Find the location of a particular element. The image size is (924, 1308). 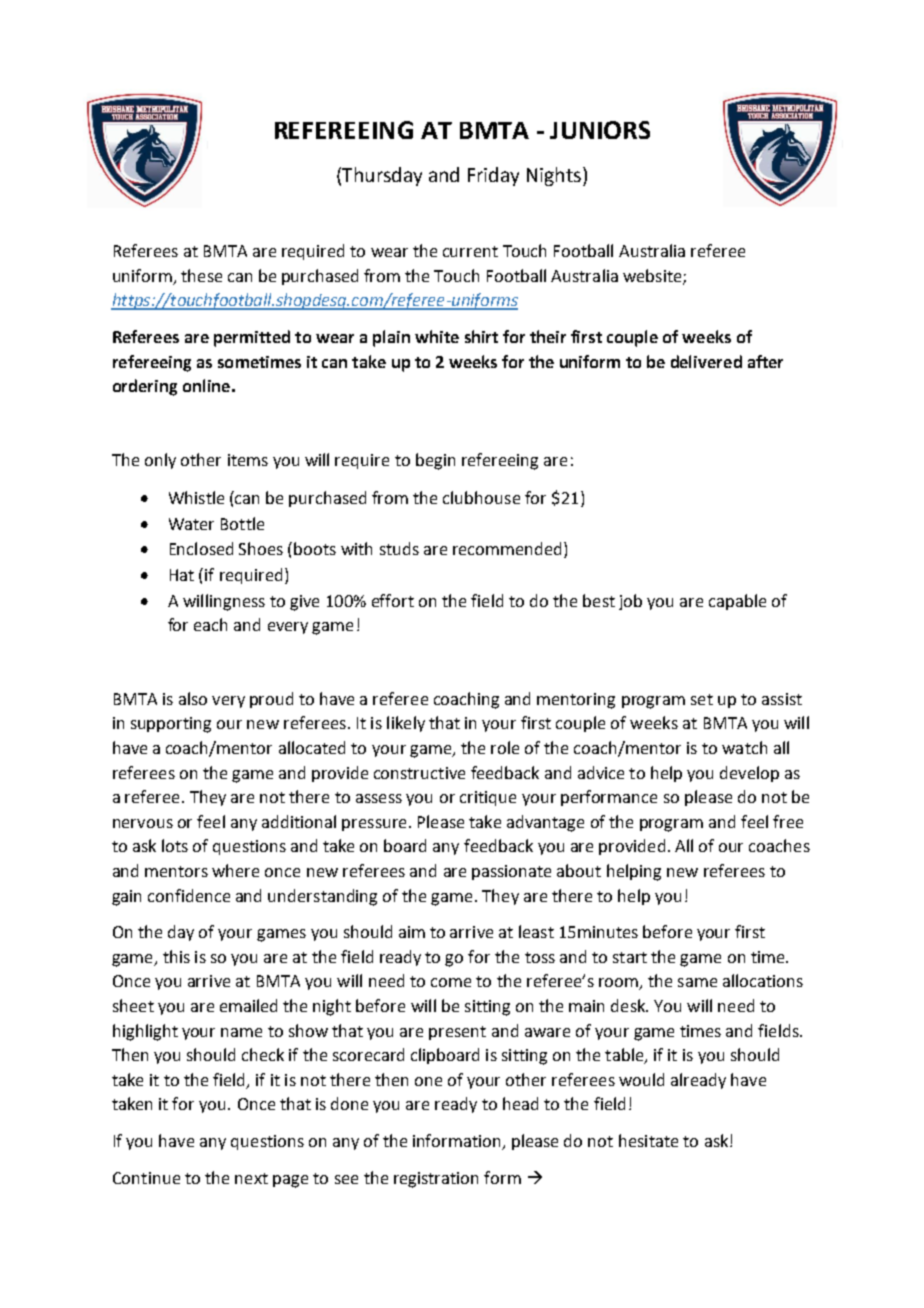

next is located at coordinates (251, 1178).
